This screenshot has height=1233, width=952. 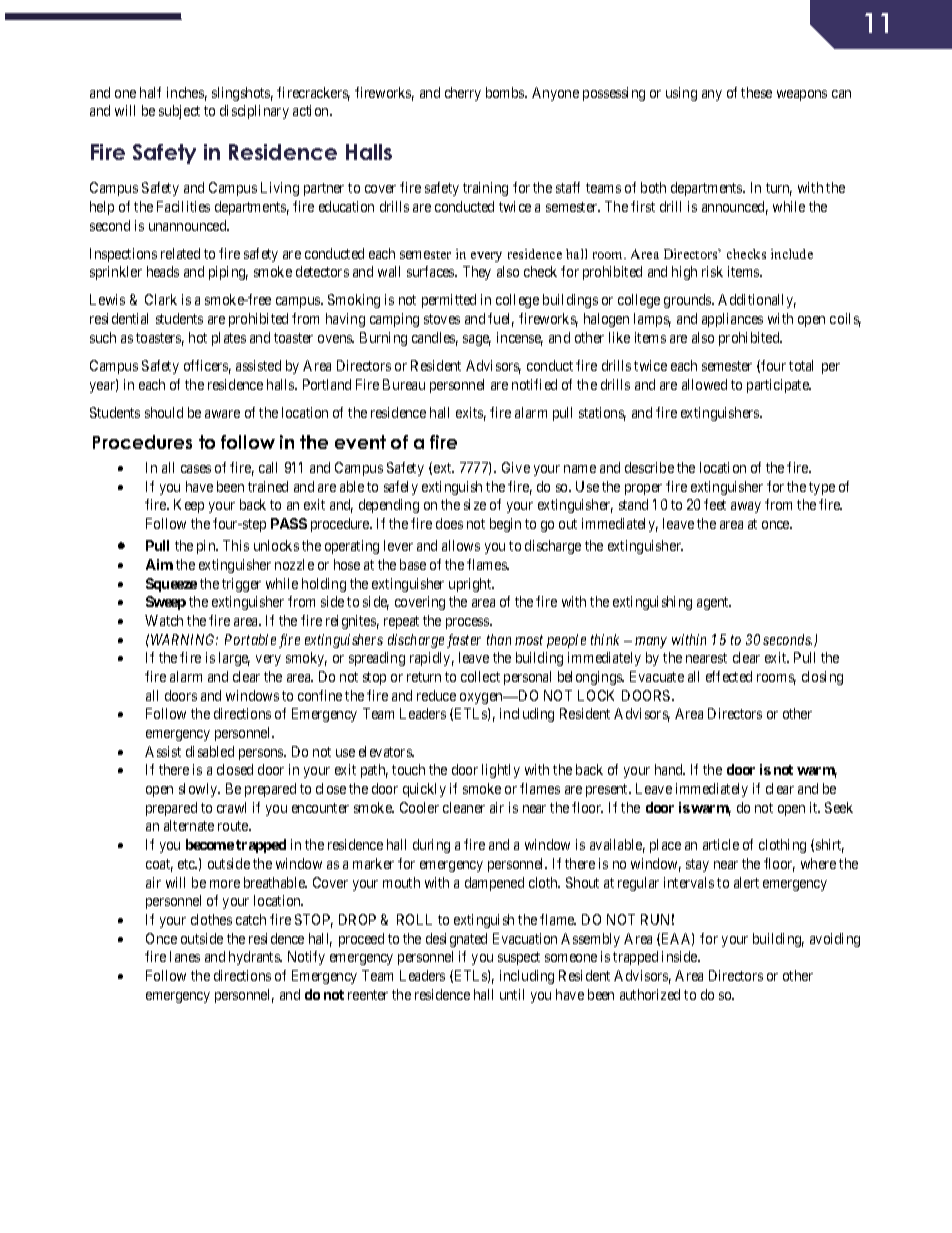 What do you see at coordinates (729, 676) in the screenshot?
I see `effected` at bounding box center [729, 676].
